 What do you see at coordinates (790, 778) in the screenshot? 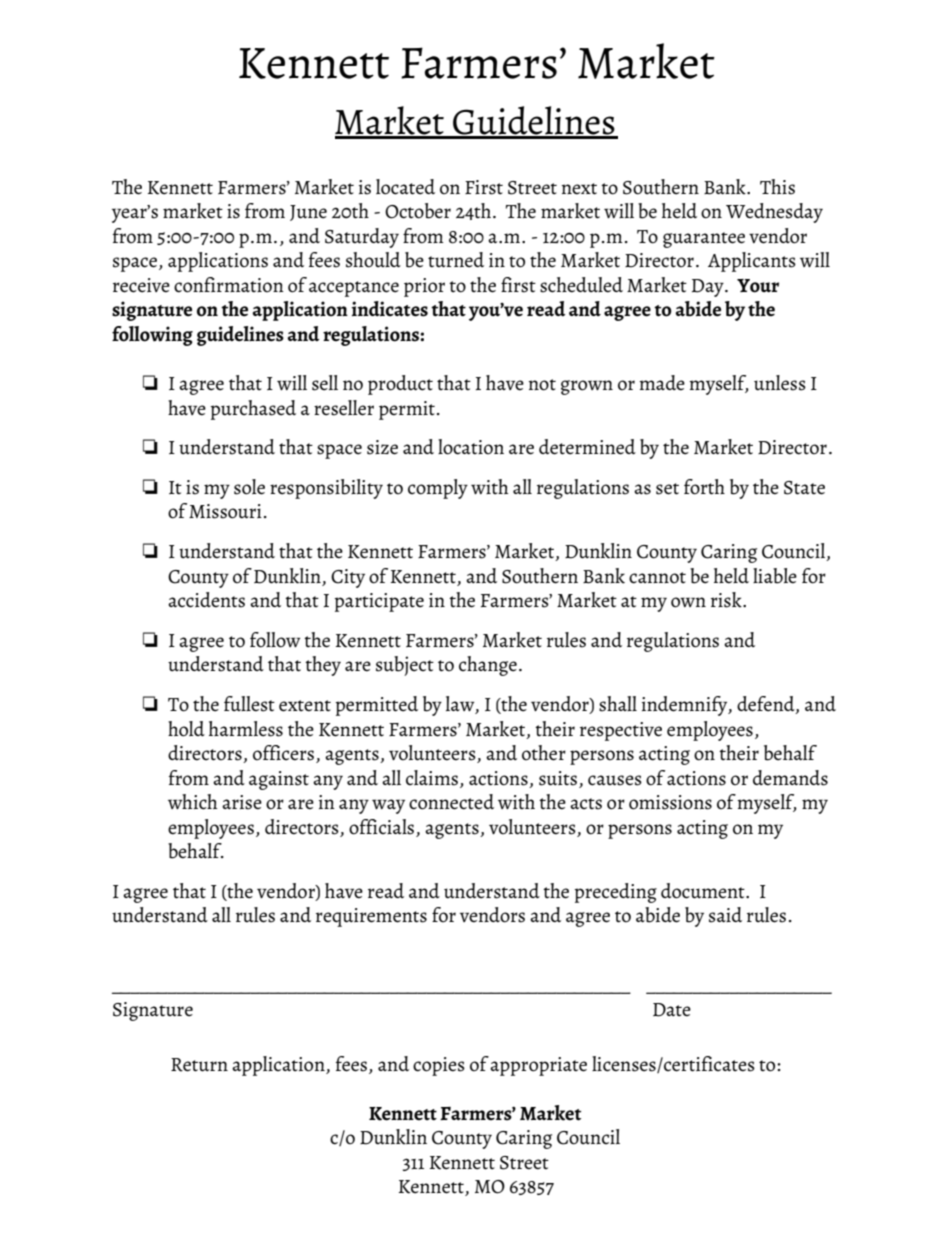
I see `demands` at bounding box center [790, 778].
